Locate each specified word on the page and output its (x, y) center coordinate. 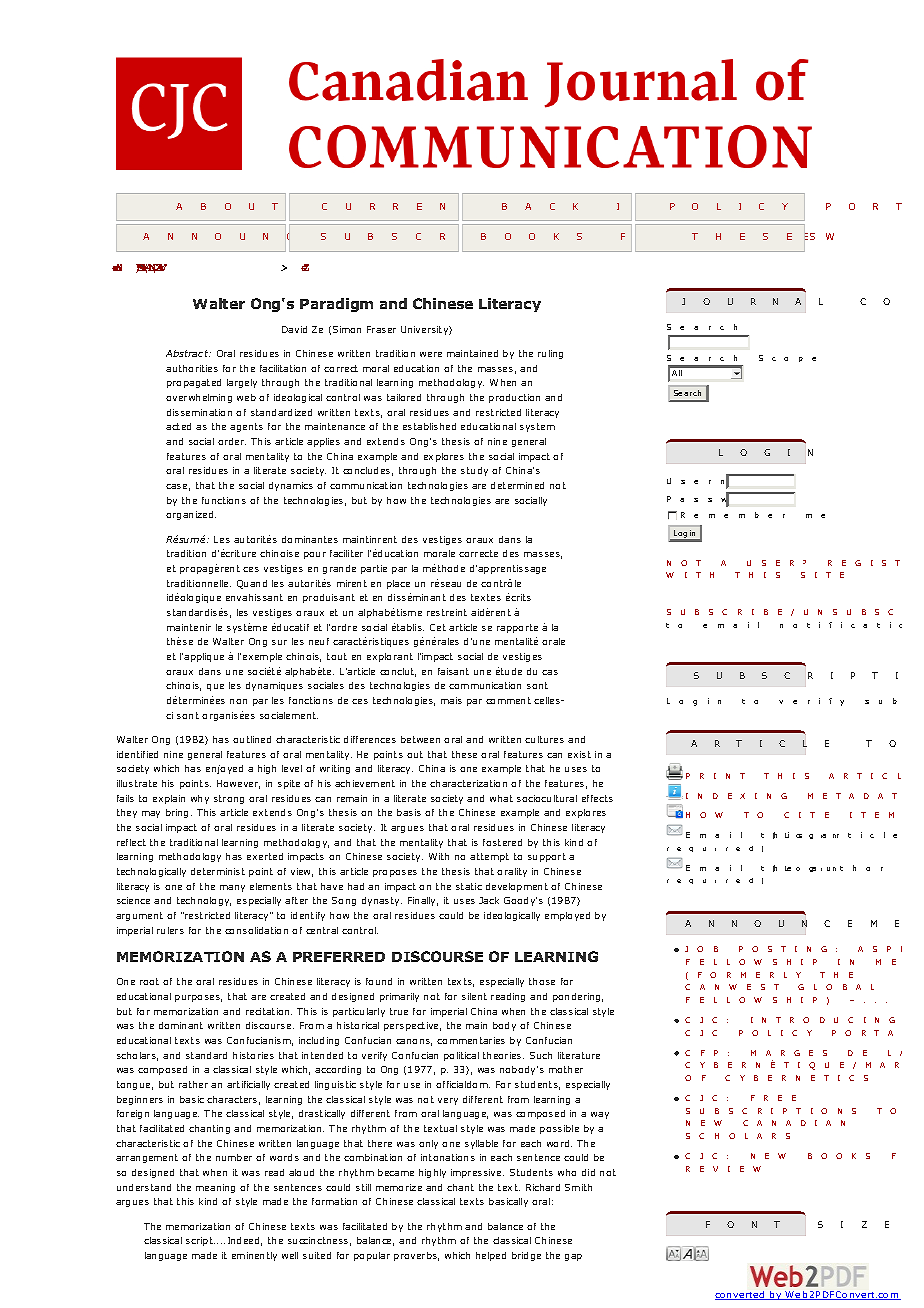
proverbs (416, 1256)
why (200, 799)
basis (409, 812)
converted (741, 1295)
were (431, 354)
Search (687, 393)
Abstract (188, 353)
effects (597, 798)
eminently (254, 1256)
